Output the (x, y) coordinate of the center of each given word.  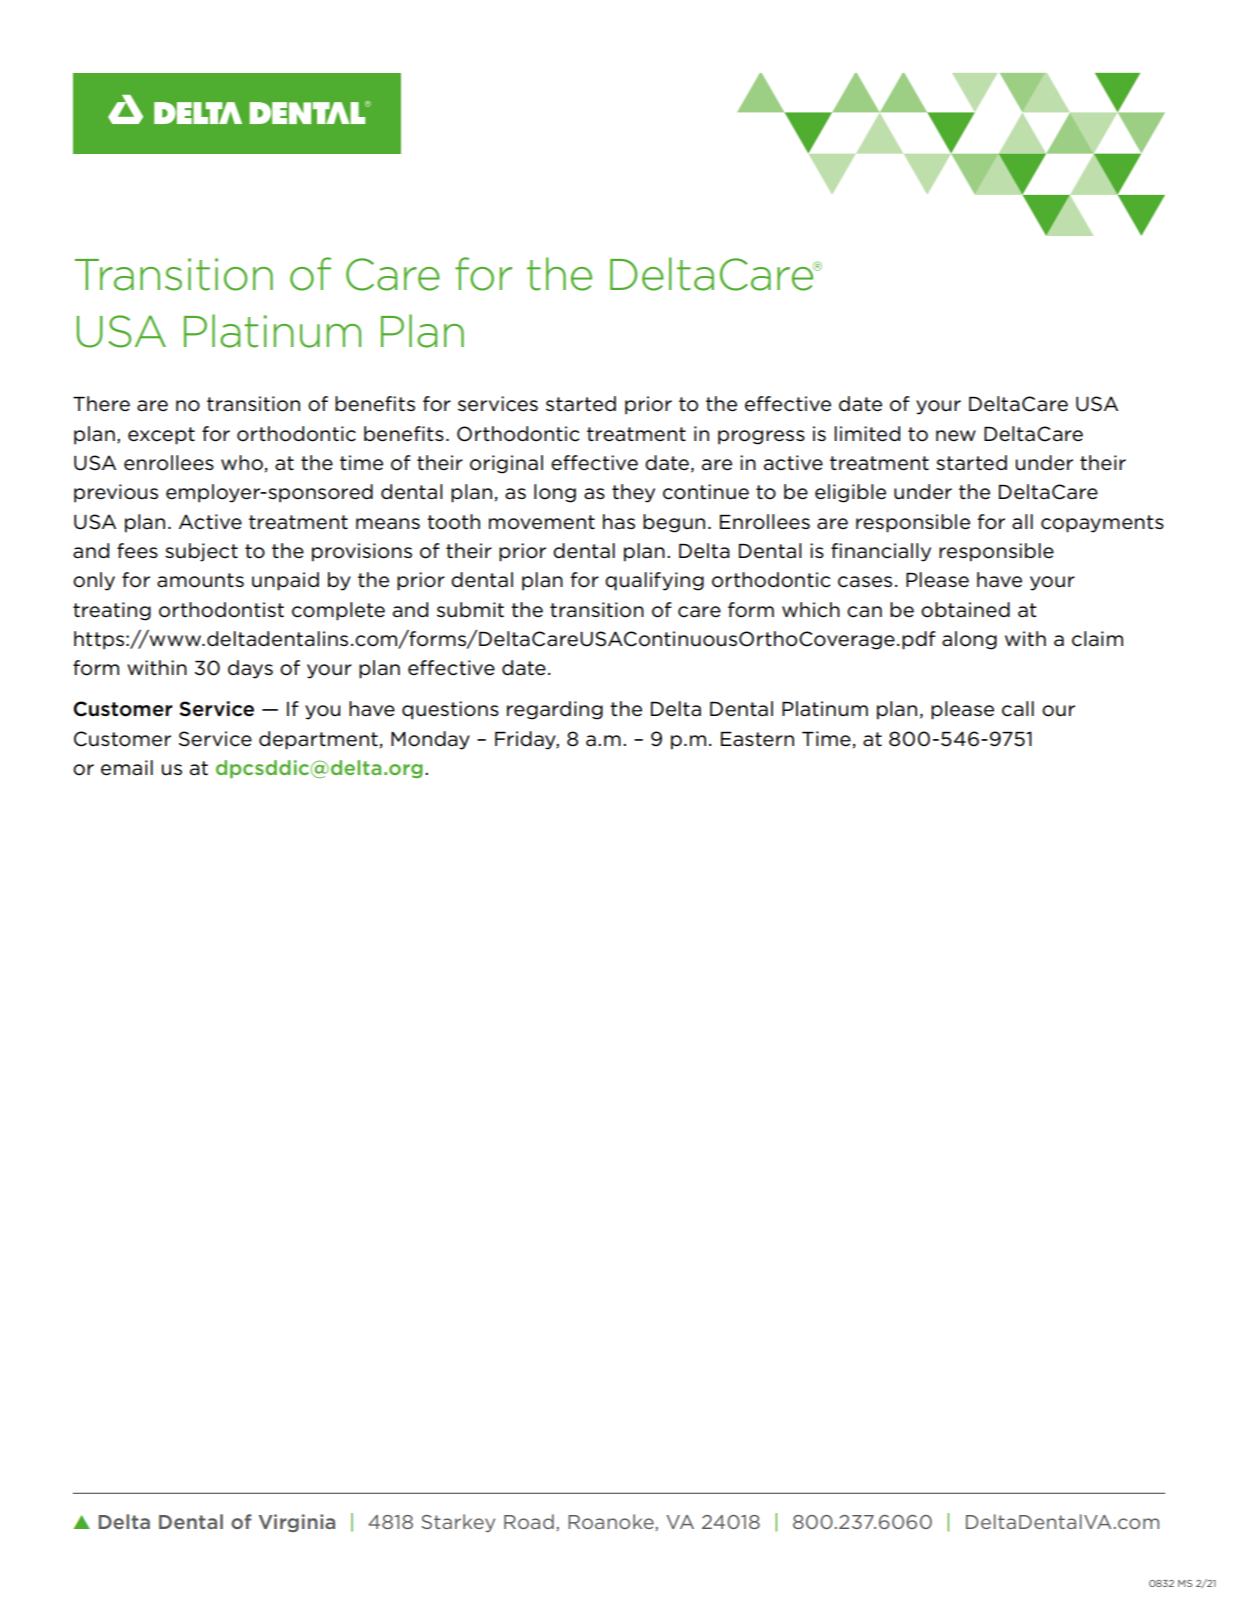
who (242, 463)
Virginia (297, 1523)
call (1018, 709)
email (127, 768)
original (506, 464)
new (956, 436)
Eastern (757, 739)
